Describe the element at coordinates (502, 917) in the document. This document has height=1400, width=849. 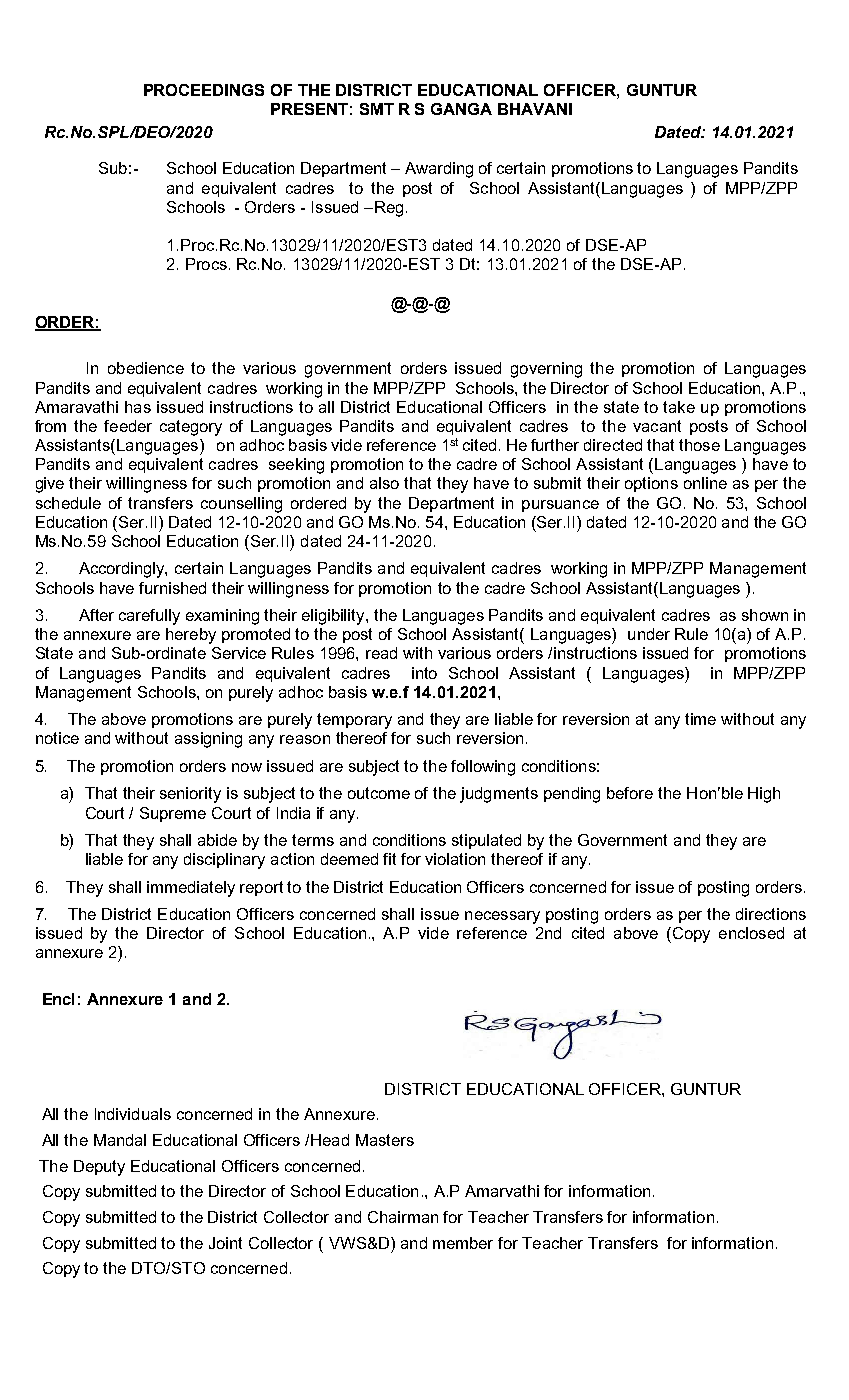
I see `necessary` at that location.
